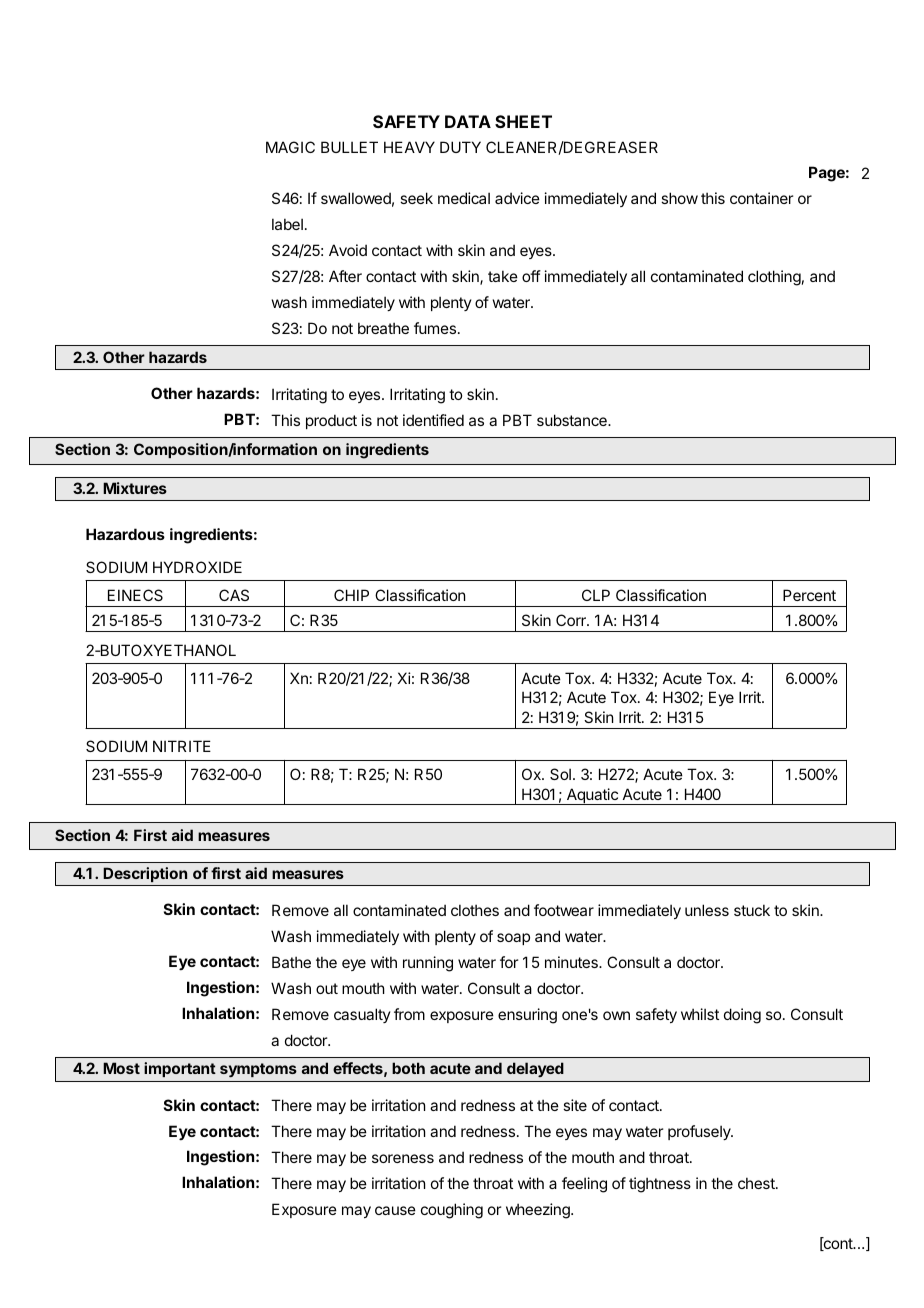 This screenshot has height=1308, width=924. Describe the element at coordinates (182, 746) in the screenshot. I see `NITRITE` at that location.
